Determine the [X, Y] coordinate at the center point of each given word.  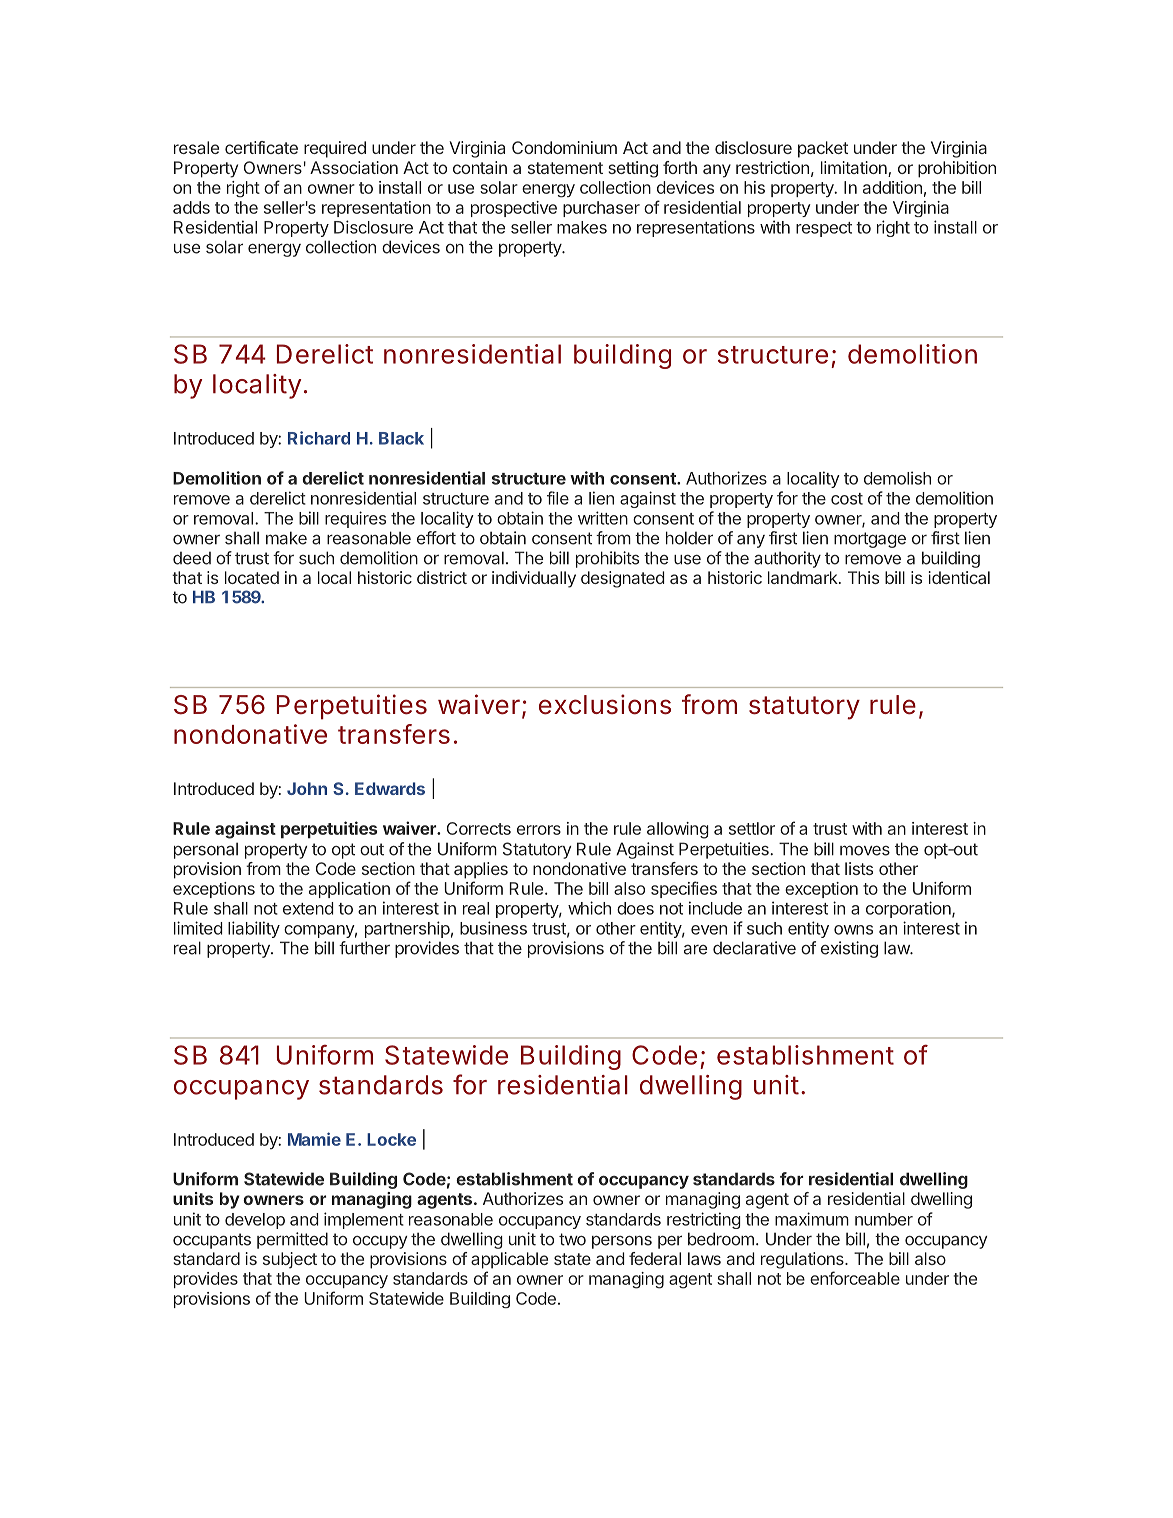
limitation [855, 169]
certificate [261, 147]
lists [859, 868]
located [252, 577]
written [603, 518]
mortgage [870, 540]
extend [308, 908]
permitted [292, 1240]
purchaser [601, 209]
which [589, 908]
